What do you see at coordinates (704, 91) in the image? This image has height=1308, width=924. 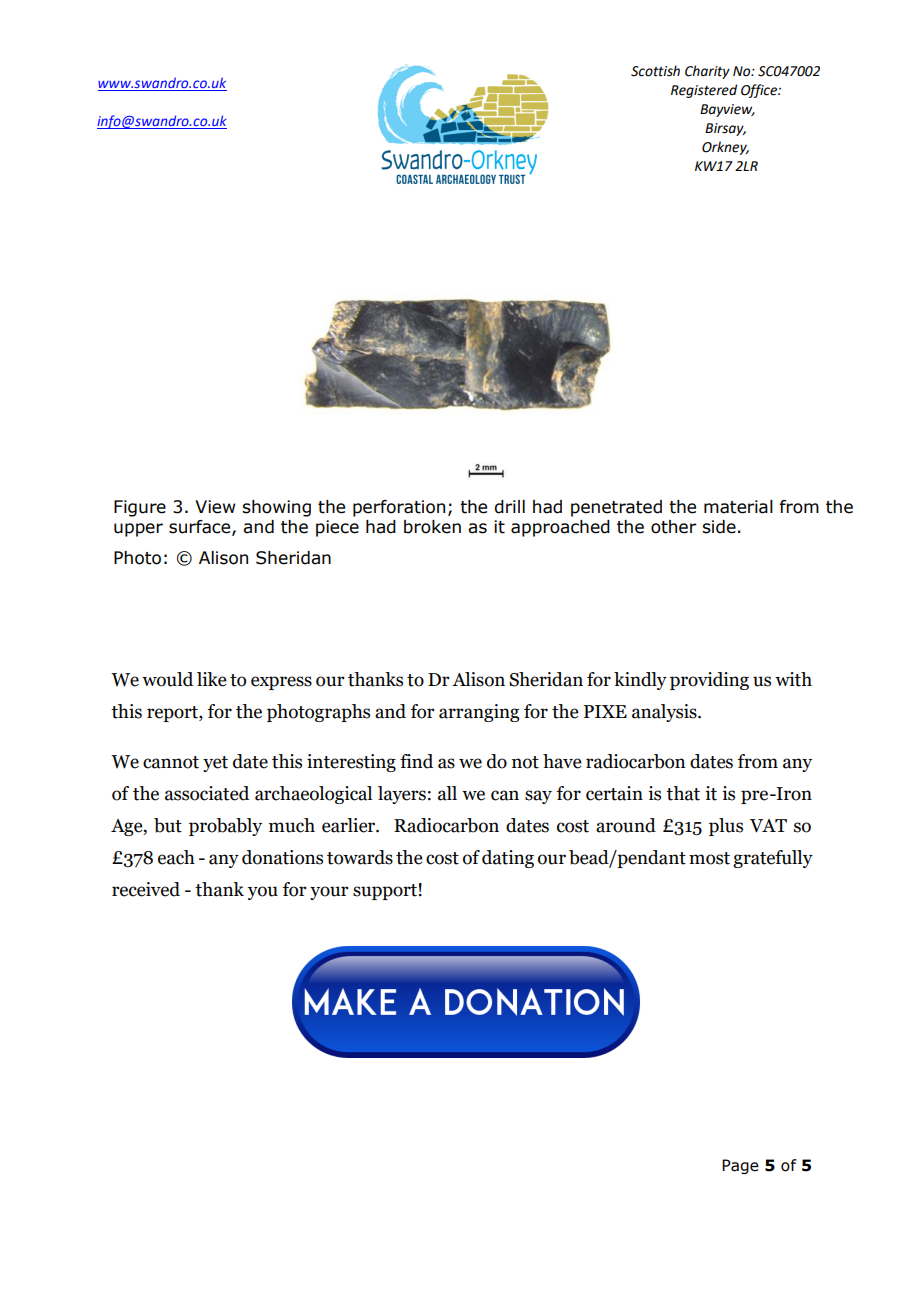 I see `Registered` at bounding box center [704, 91].
